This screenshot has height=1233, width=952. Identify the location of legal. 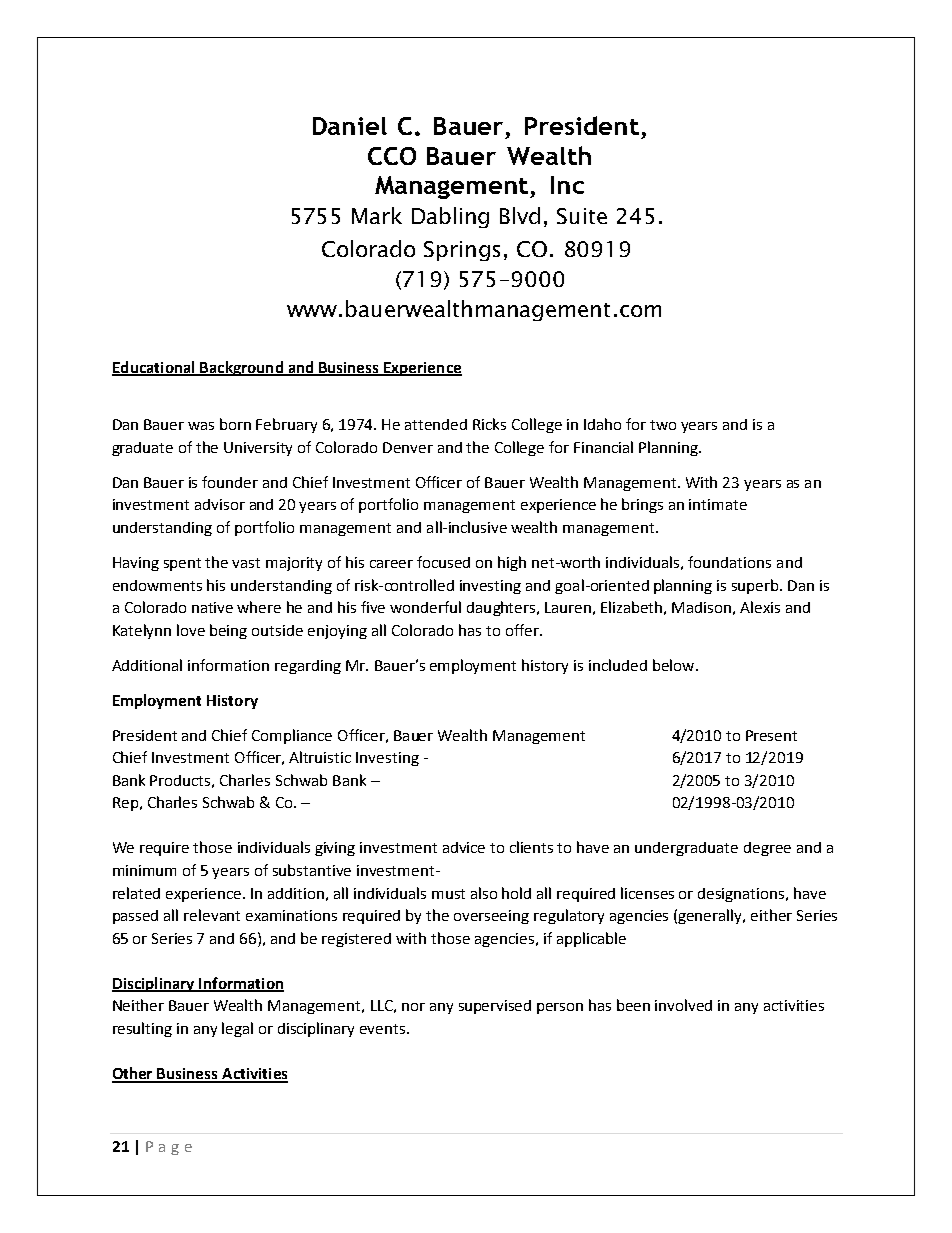
(237, 1029).
